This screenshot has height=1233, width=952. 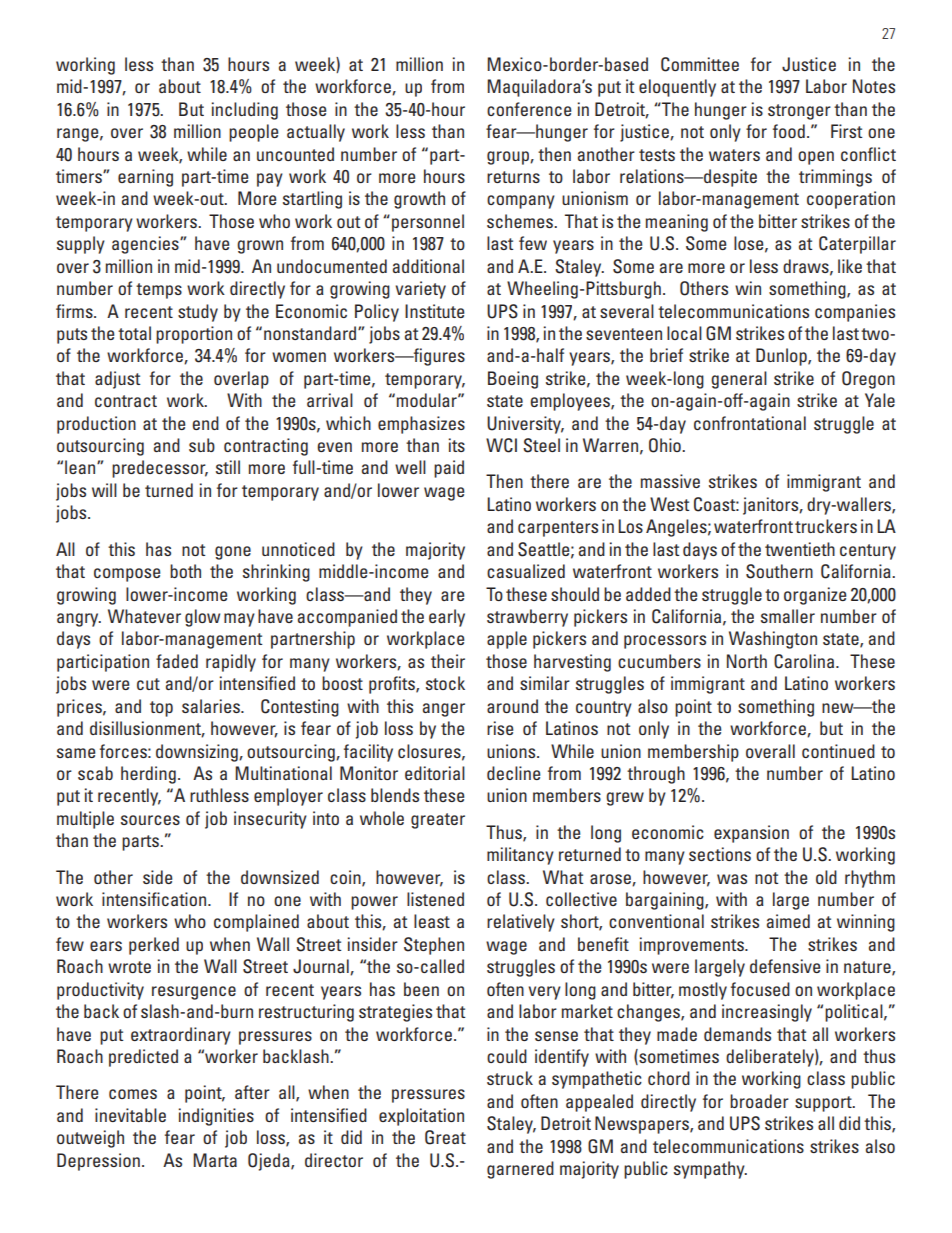 What do you see at coordinates (529, 109) in the screenshot?
I see `conference` at bounding box center [529, 109].
